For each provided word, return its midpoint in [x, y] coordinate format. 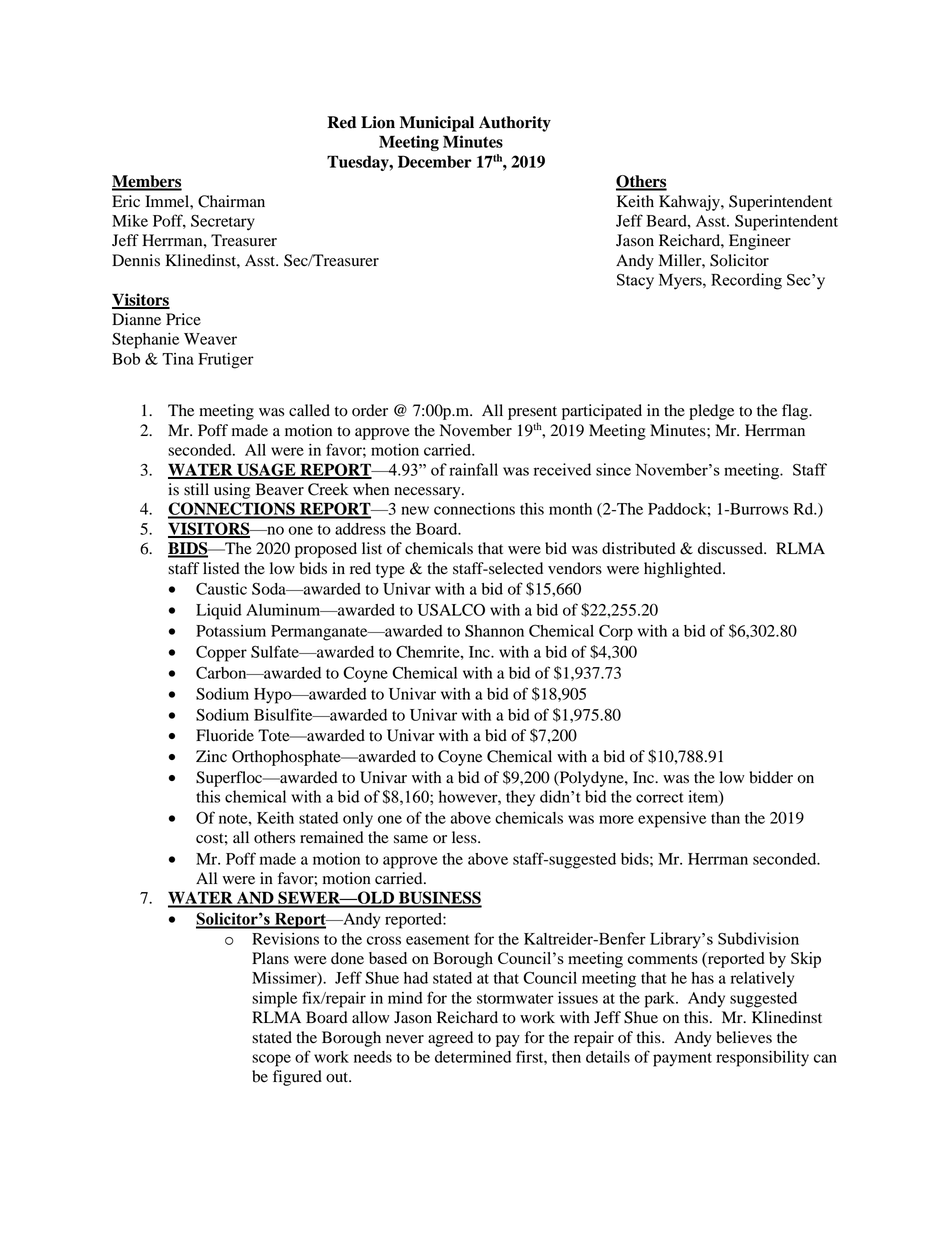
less [465, 837]
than [725, 818]
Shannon [494, 631]
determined [473, 1057]
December [435, 161]
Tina [178, 359]
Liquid [219, 612]
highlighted [684, 570]
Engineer [760, 242]
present [532, 413]
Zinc [211, 756]
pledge [711, 412]
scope [271, 1060]
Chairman [231, 201]
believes [744, 1037]
